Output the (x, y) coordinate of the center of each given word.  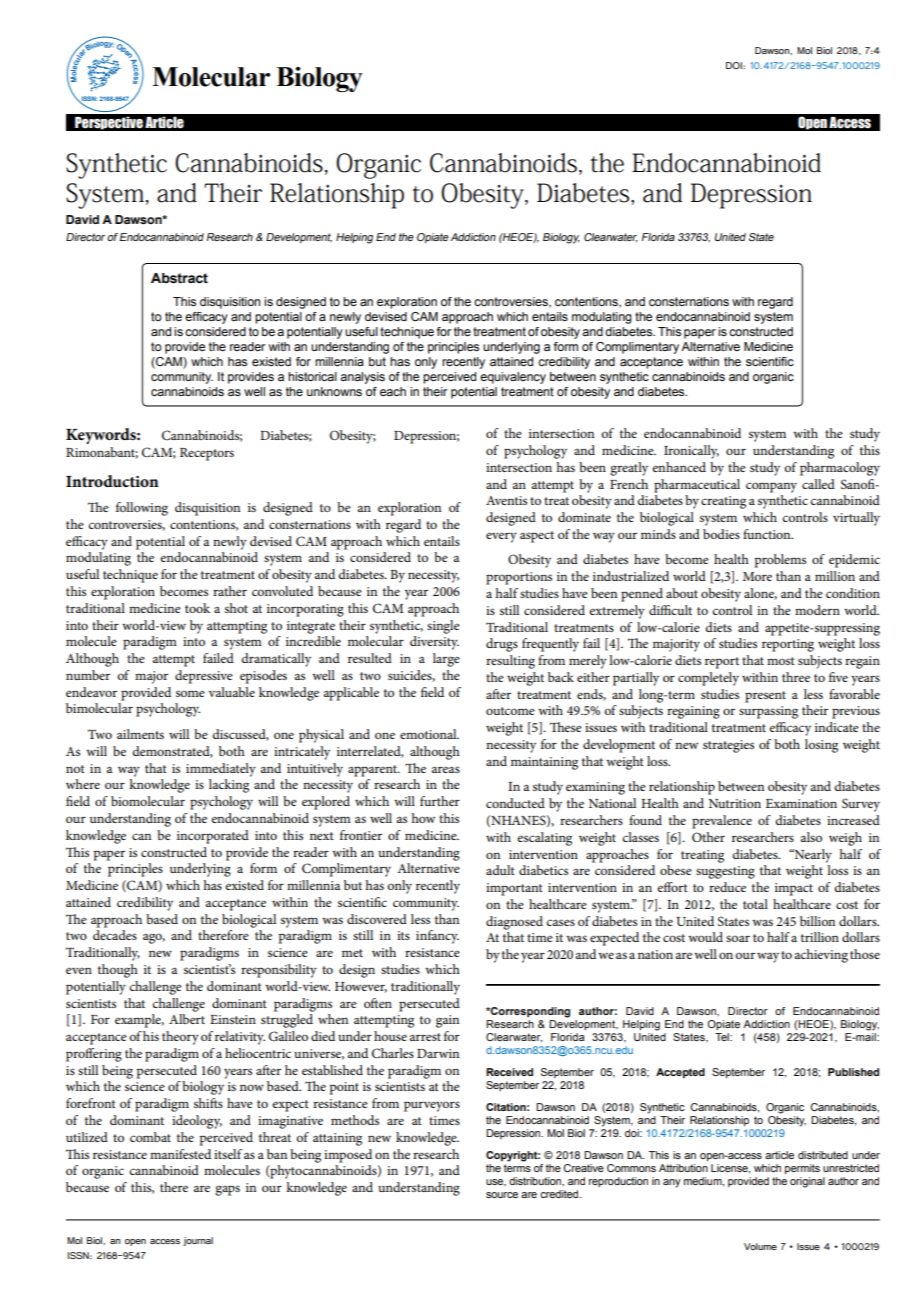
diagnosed (514, 923)
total (755, 904)
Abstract (179, 278)
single (443, 627)
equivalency (513, 378)
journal (198, 1241)
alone (760, 594)
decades (115, 935)
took (197, 608)
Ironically (691, 452)
